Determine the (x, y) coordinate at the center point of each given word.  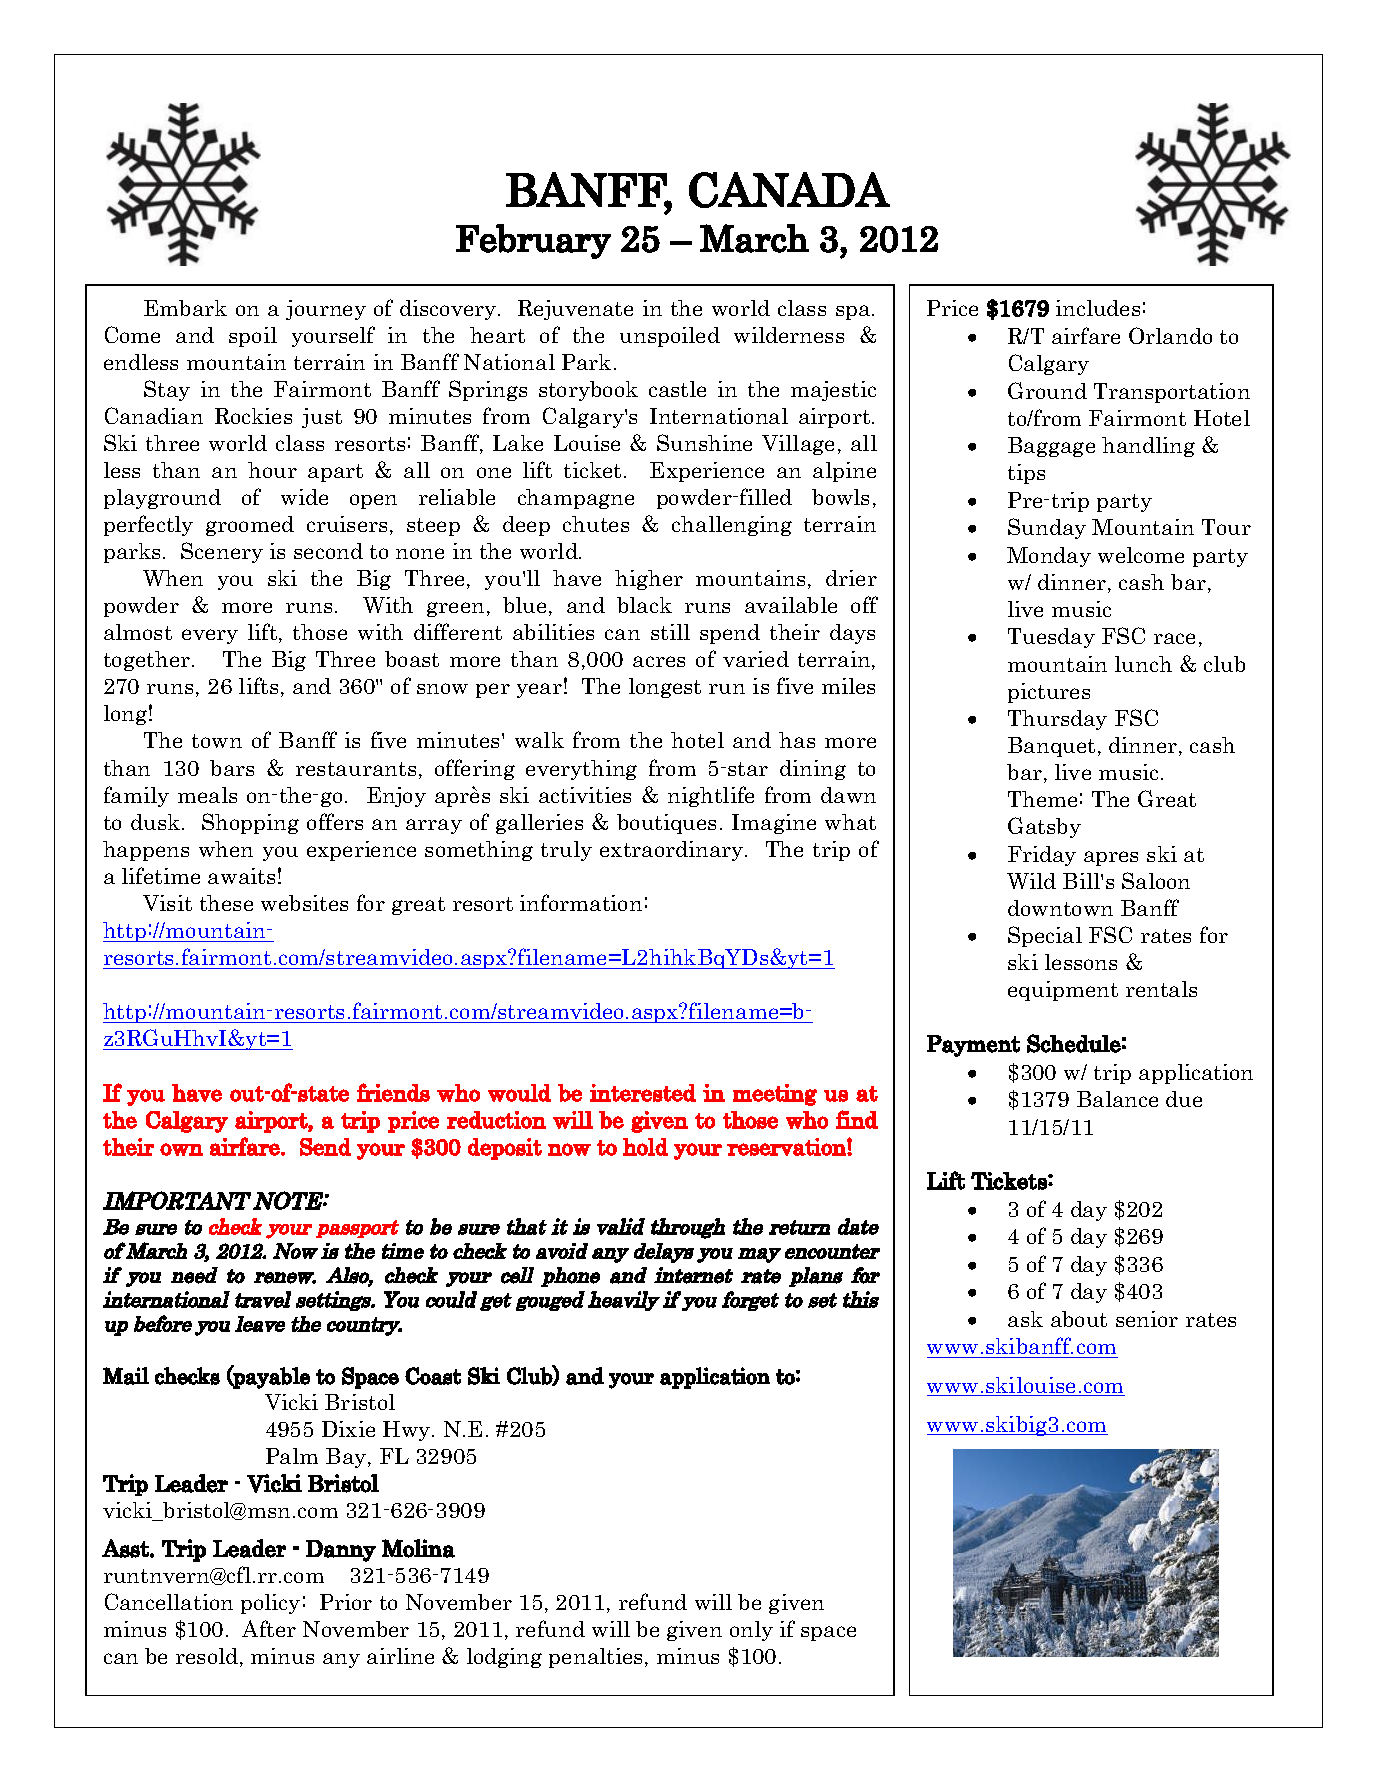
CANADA (789, 190)
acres (659, 661)
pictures (1049, 693)
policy (270, 1604)
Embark (185, 308)
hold (645, 1147)
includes (1098, 308)
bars (232, 768)
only (751, 1631)
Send (325, 1147)
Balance (1117, 1099)
